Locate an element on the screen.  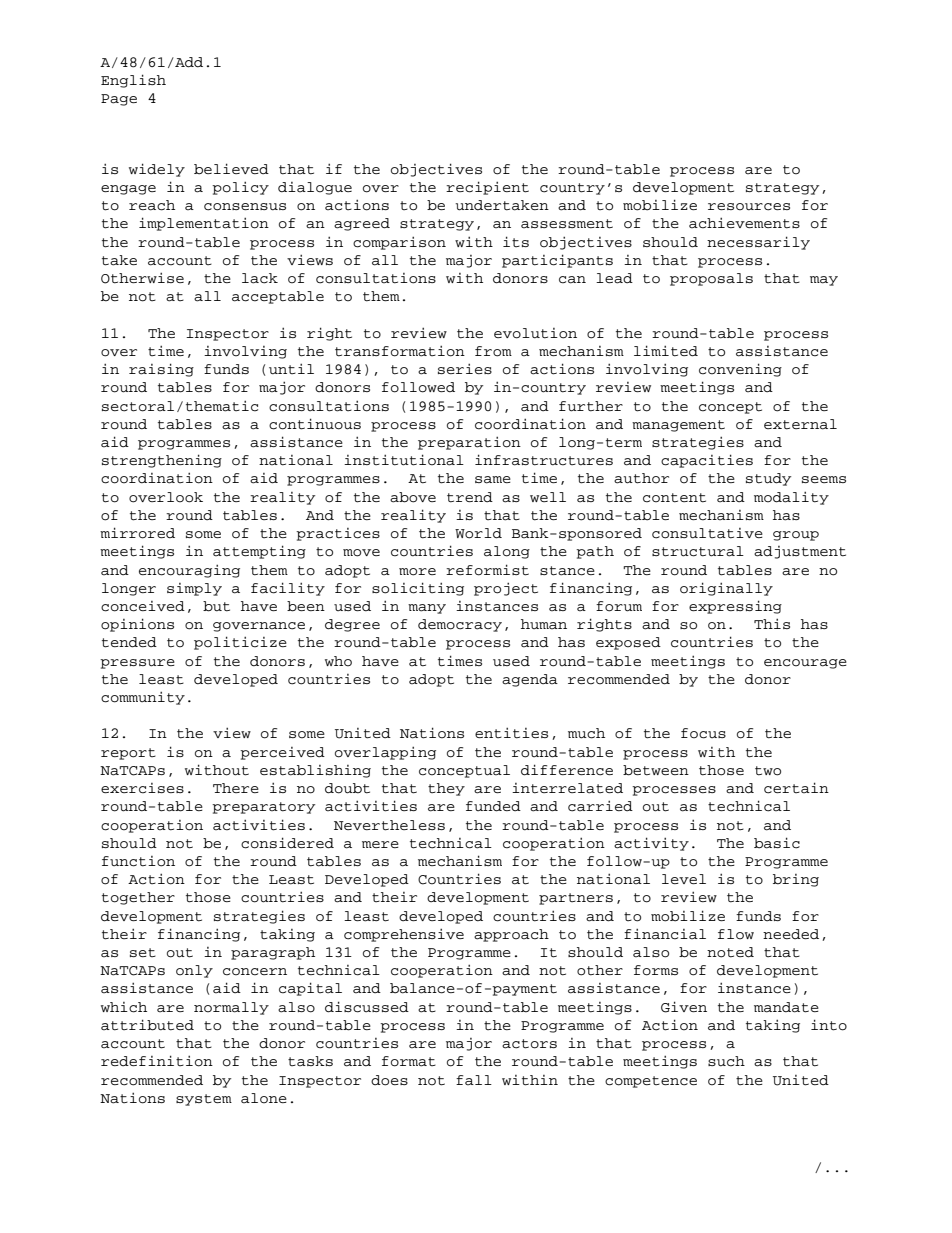
such is located at coordinates (726, 1061).
